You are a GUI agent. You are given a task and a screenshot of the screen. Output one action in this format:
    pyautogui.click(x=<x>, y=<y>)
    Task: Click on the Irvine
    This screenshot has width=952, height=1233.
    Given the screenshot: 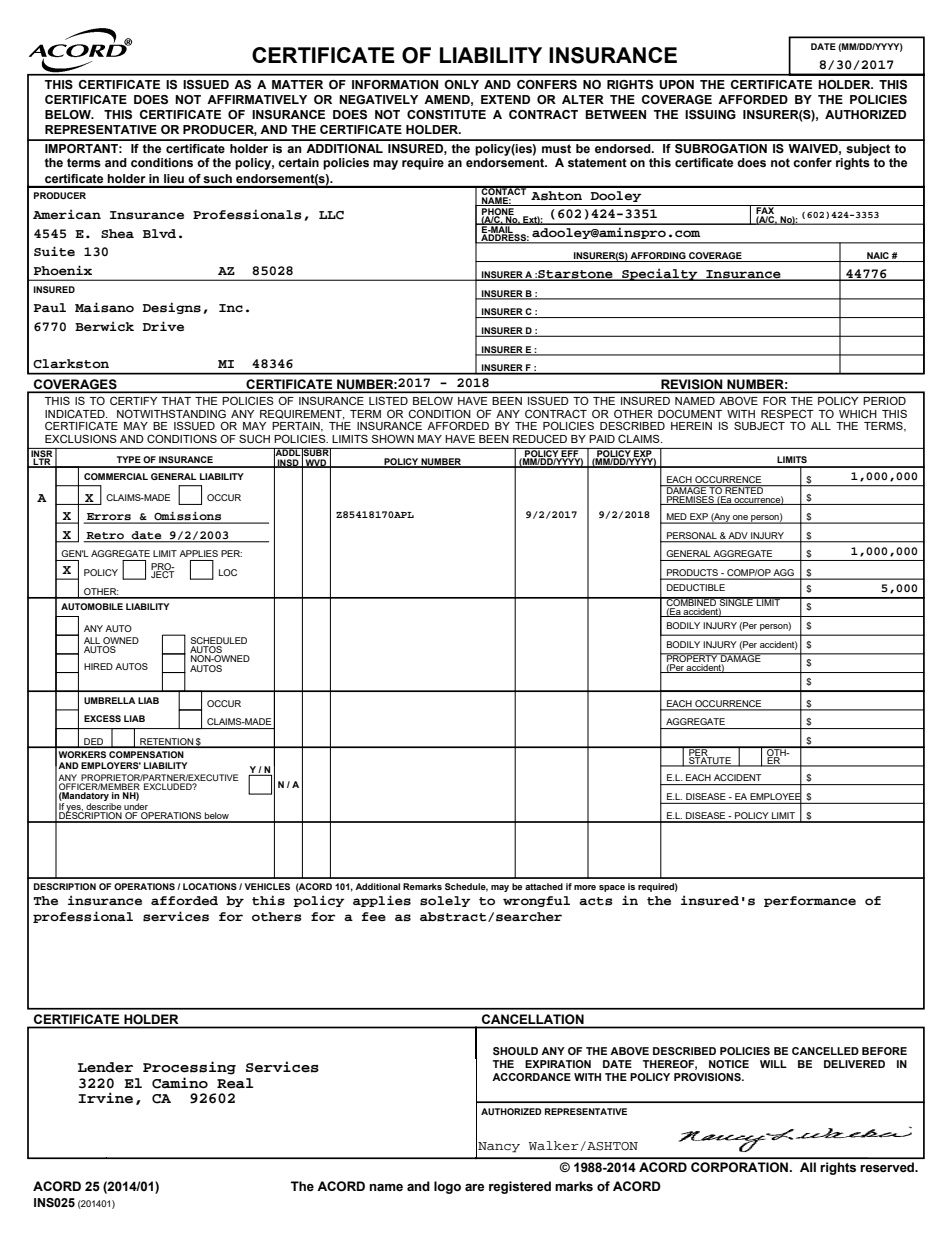 What is the action you would take?
    pyautogui.click(x=105, y=1098)
